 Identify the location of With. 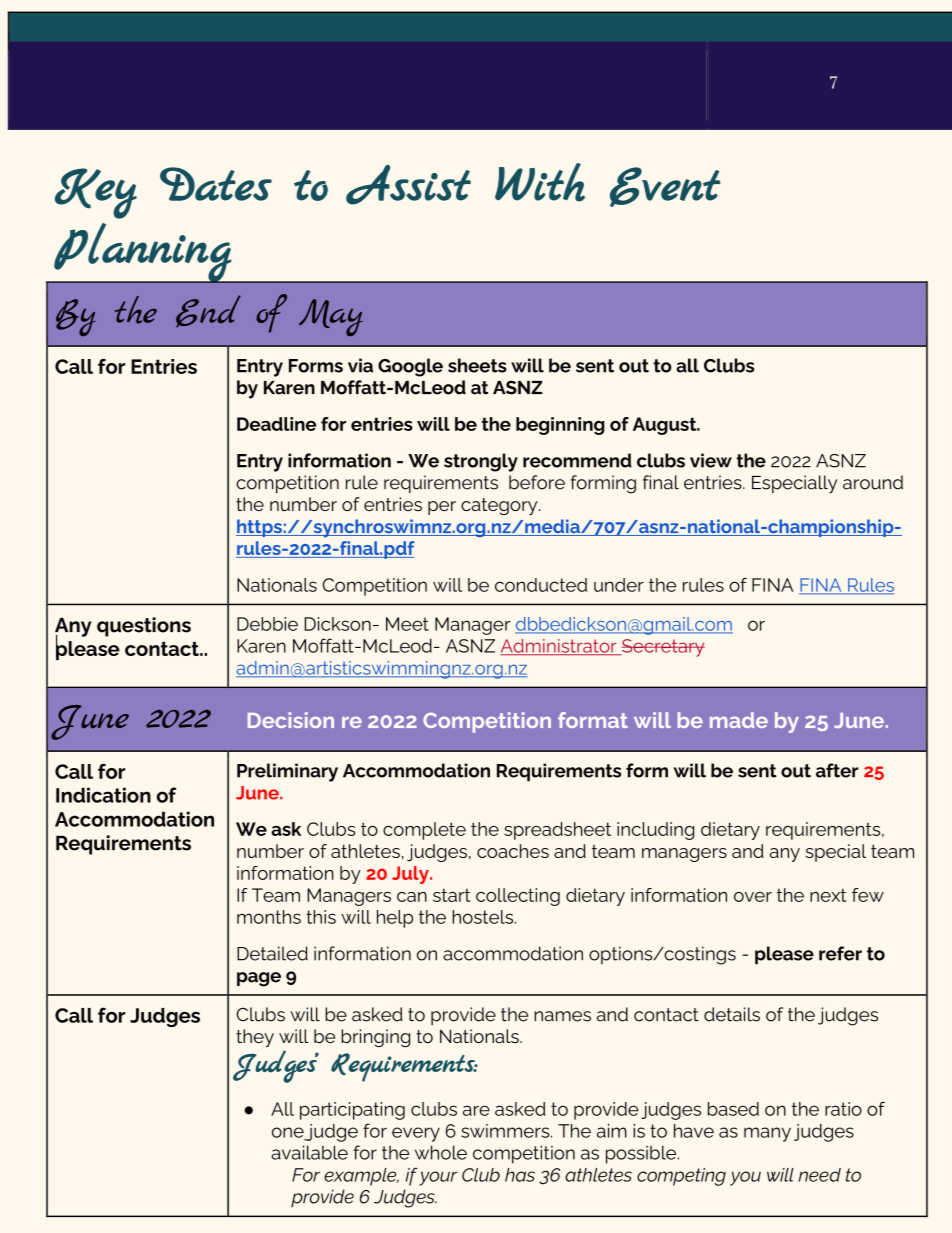
(540, 182).
